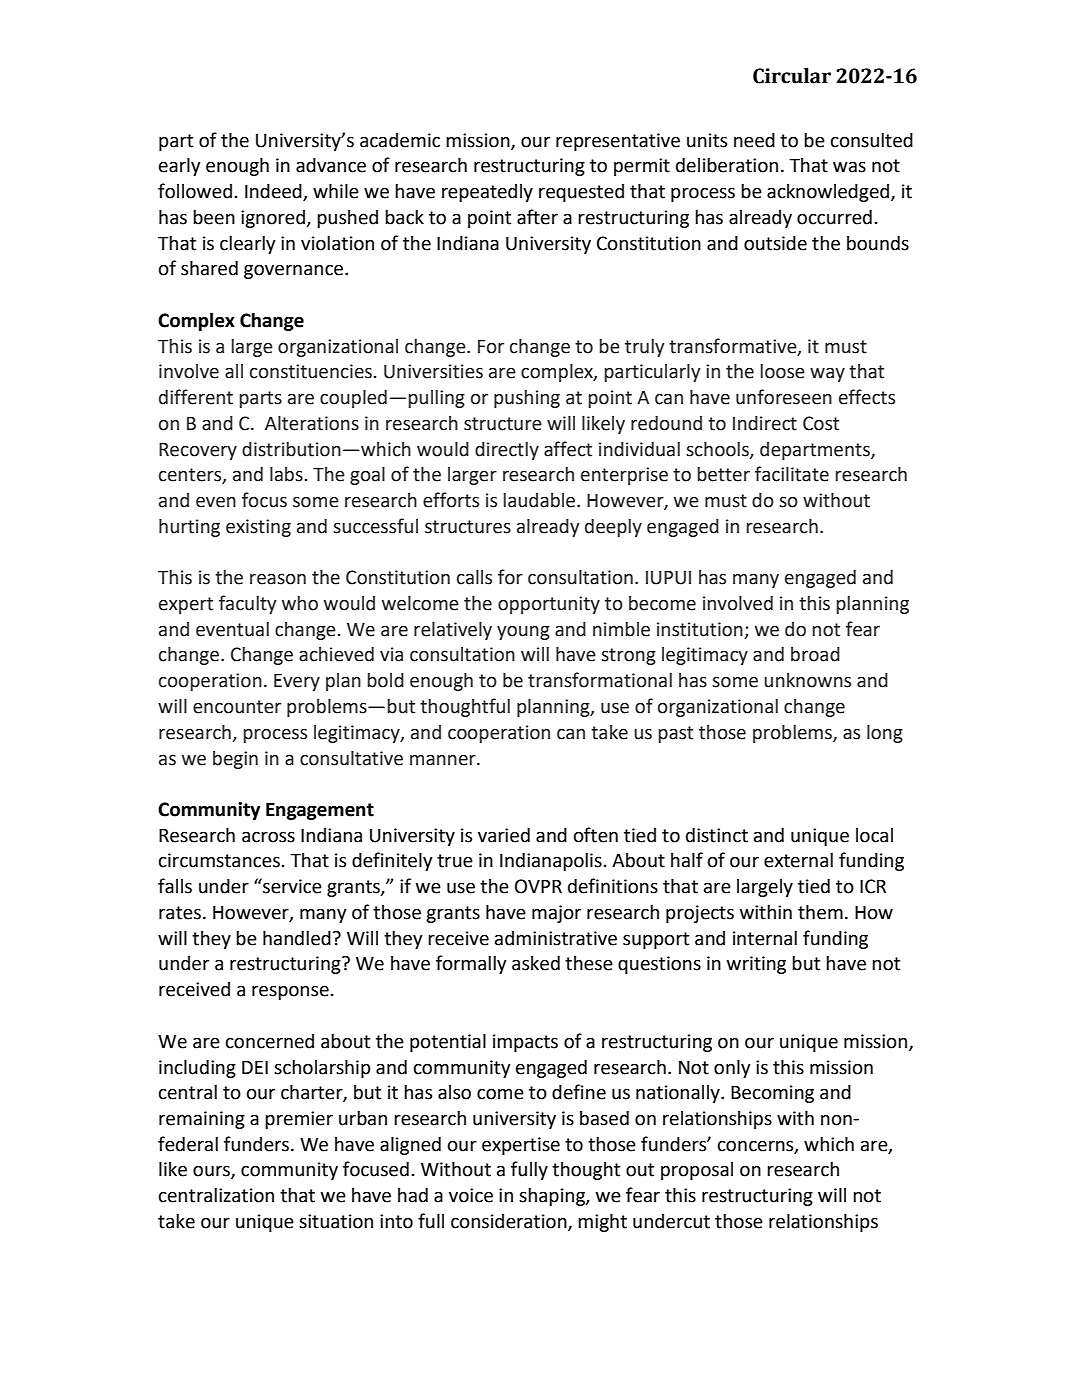  Describe the element at coordinates (697, 1171) in the screenshot. I see `proposal` at that location.
